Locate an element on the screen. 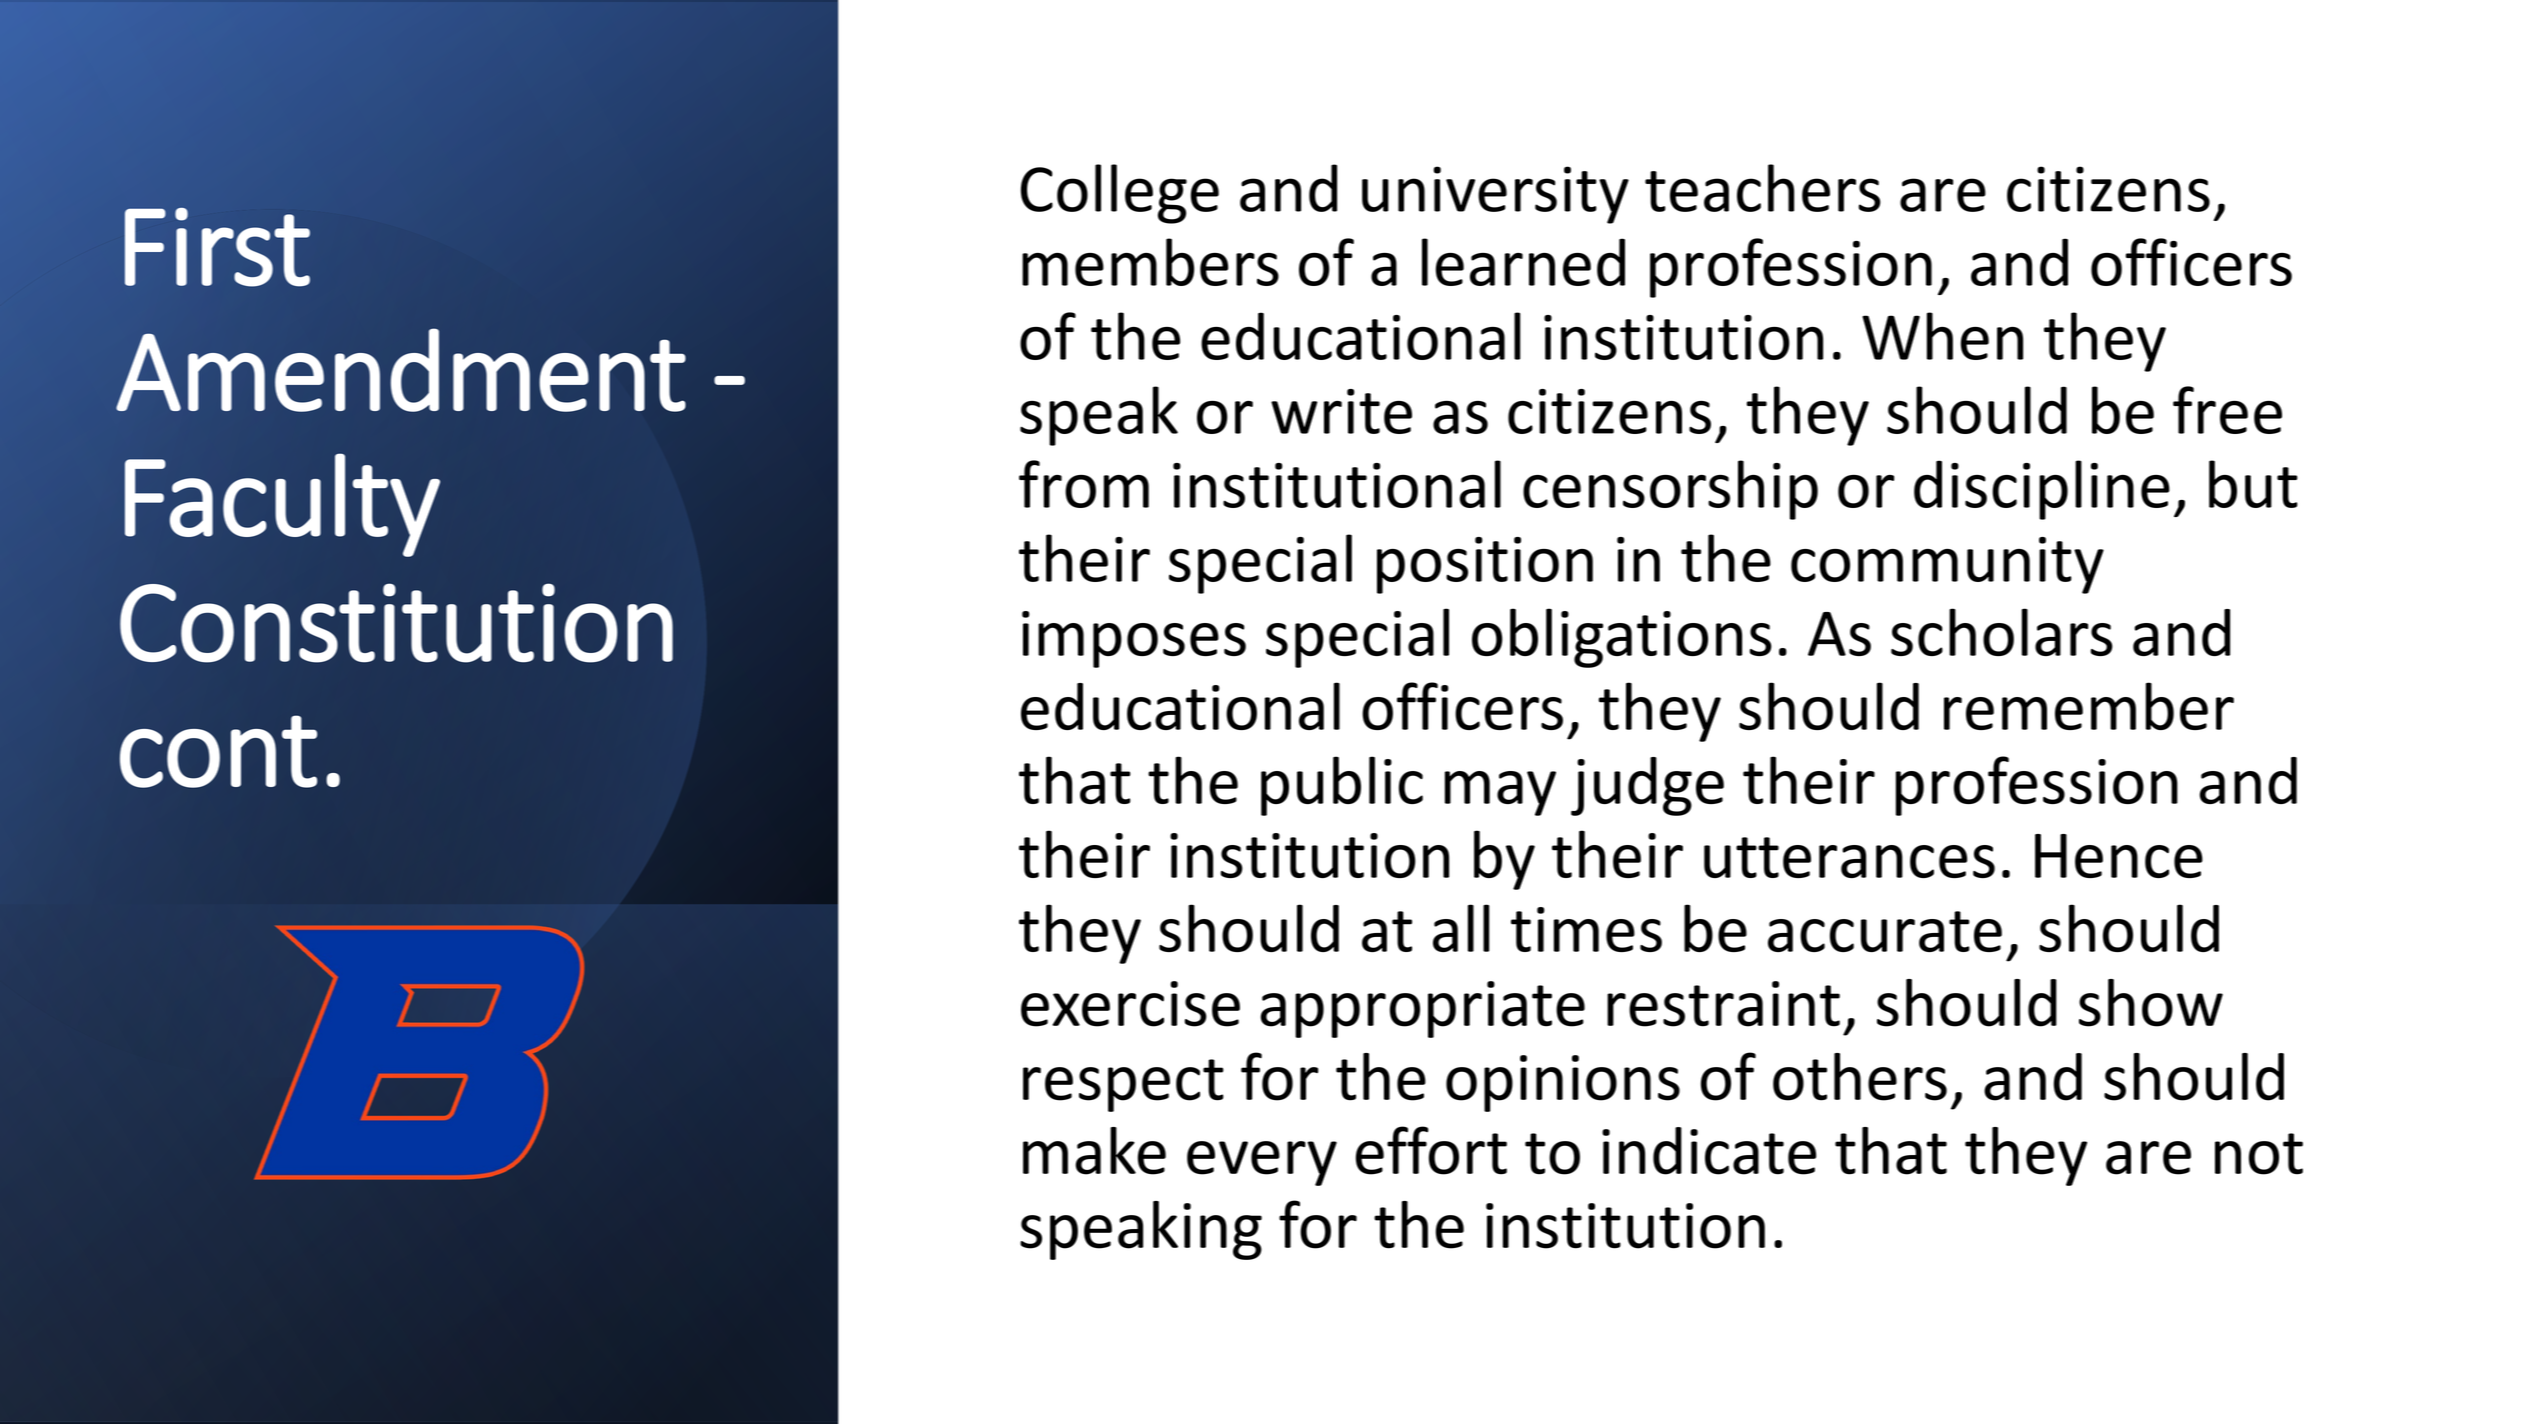 This screenshot has height=1424, width=2531. Hence is located at coordinates (2119, 856).
